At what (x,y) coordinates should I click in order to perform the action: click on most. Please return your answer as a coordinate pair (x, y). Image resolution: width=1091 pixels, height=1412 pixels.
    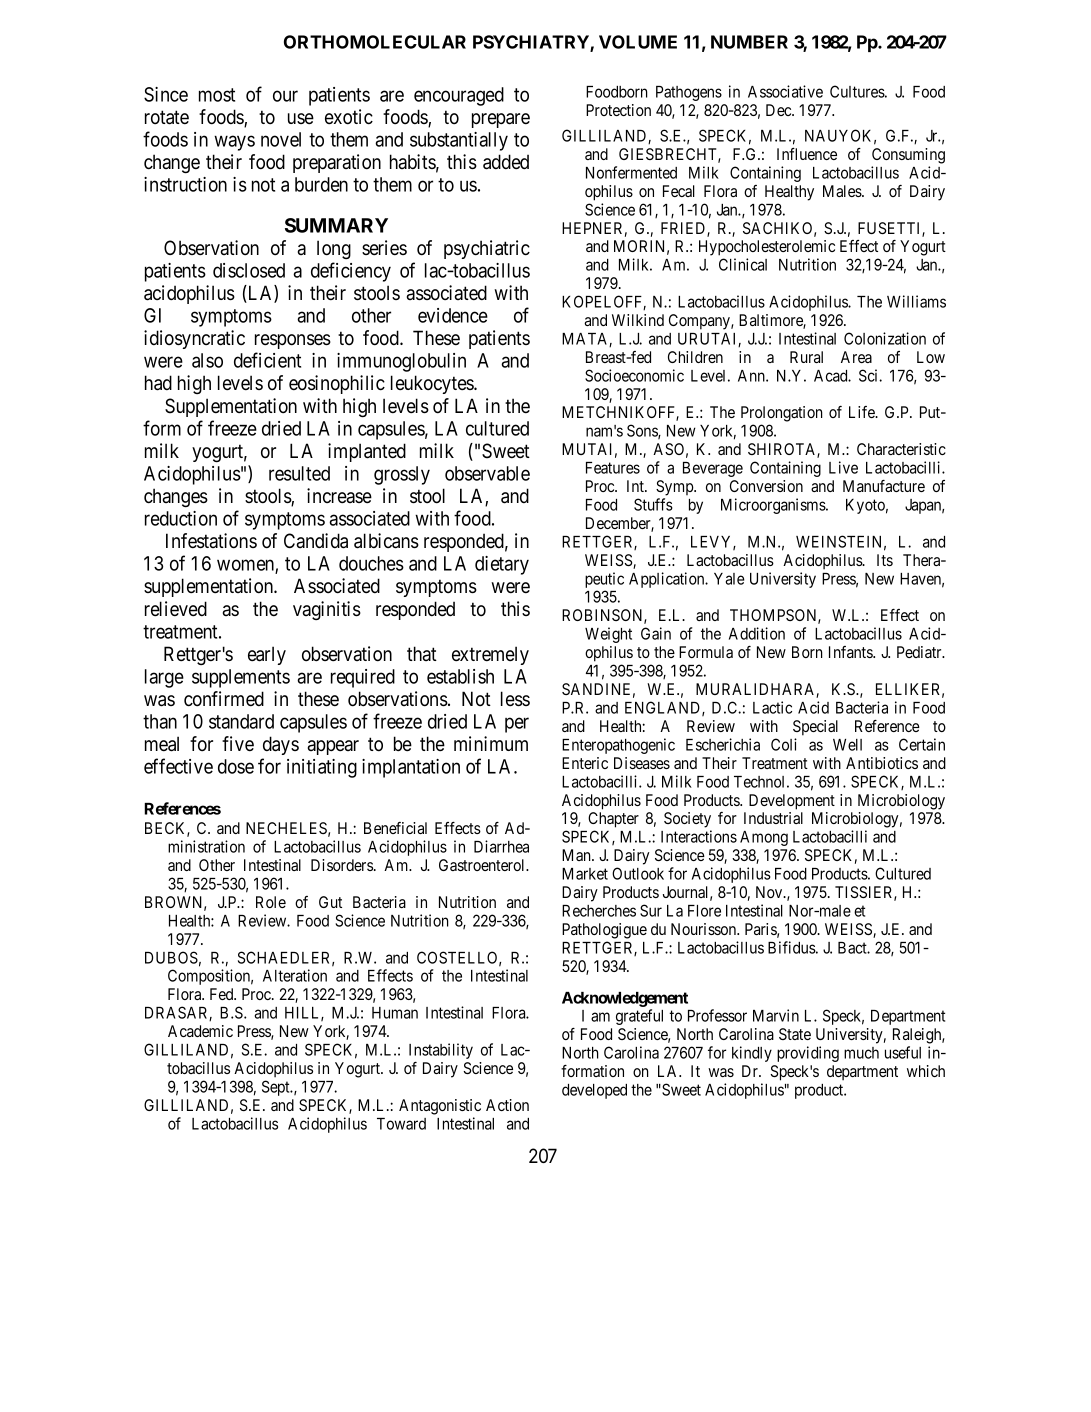
    Looking at the image, I should click on (217, 95).
